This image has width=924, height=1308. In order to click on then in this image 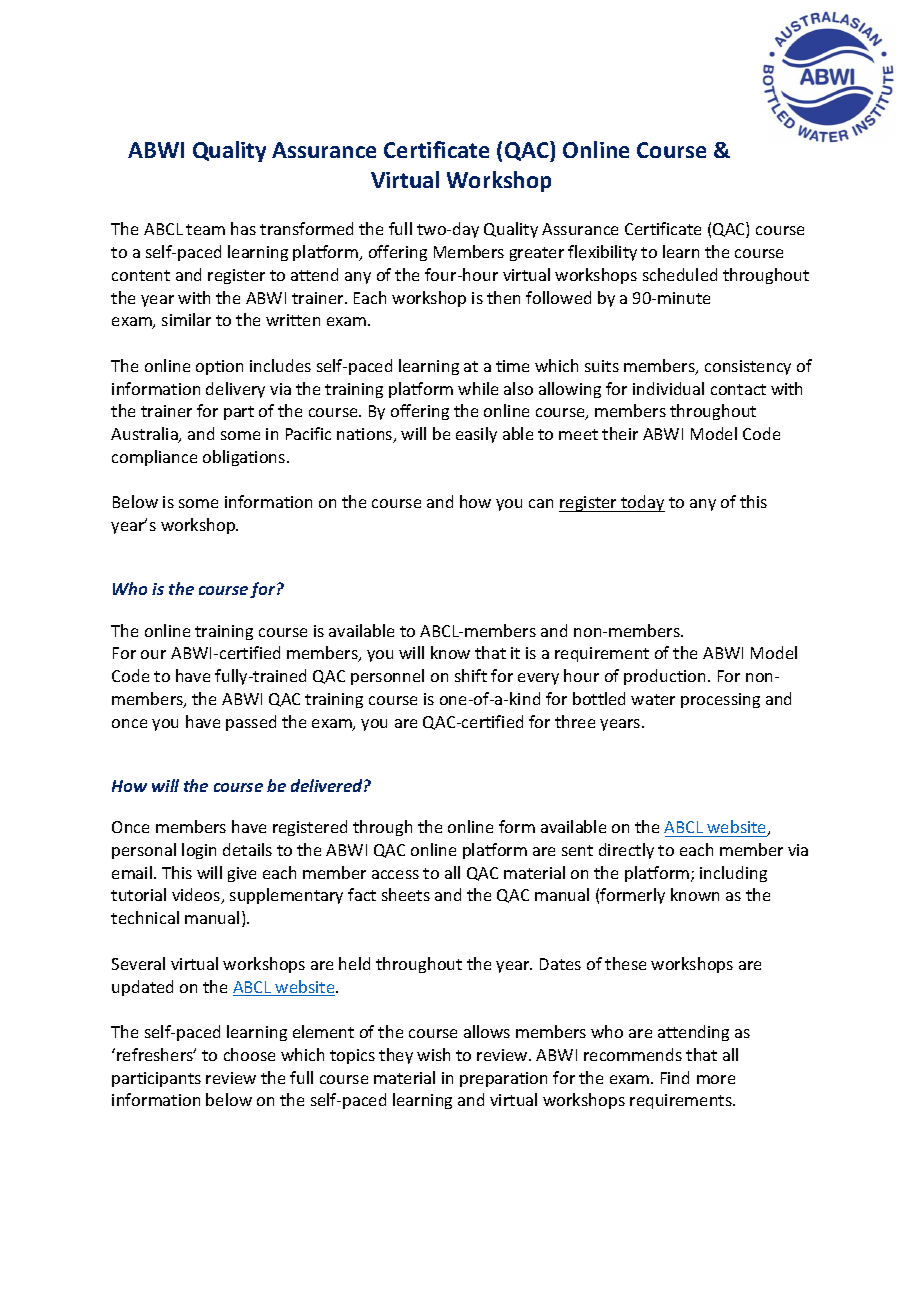, I will do `click(503, 297)`.
